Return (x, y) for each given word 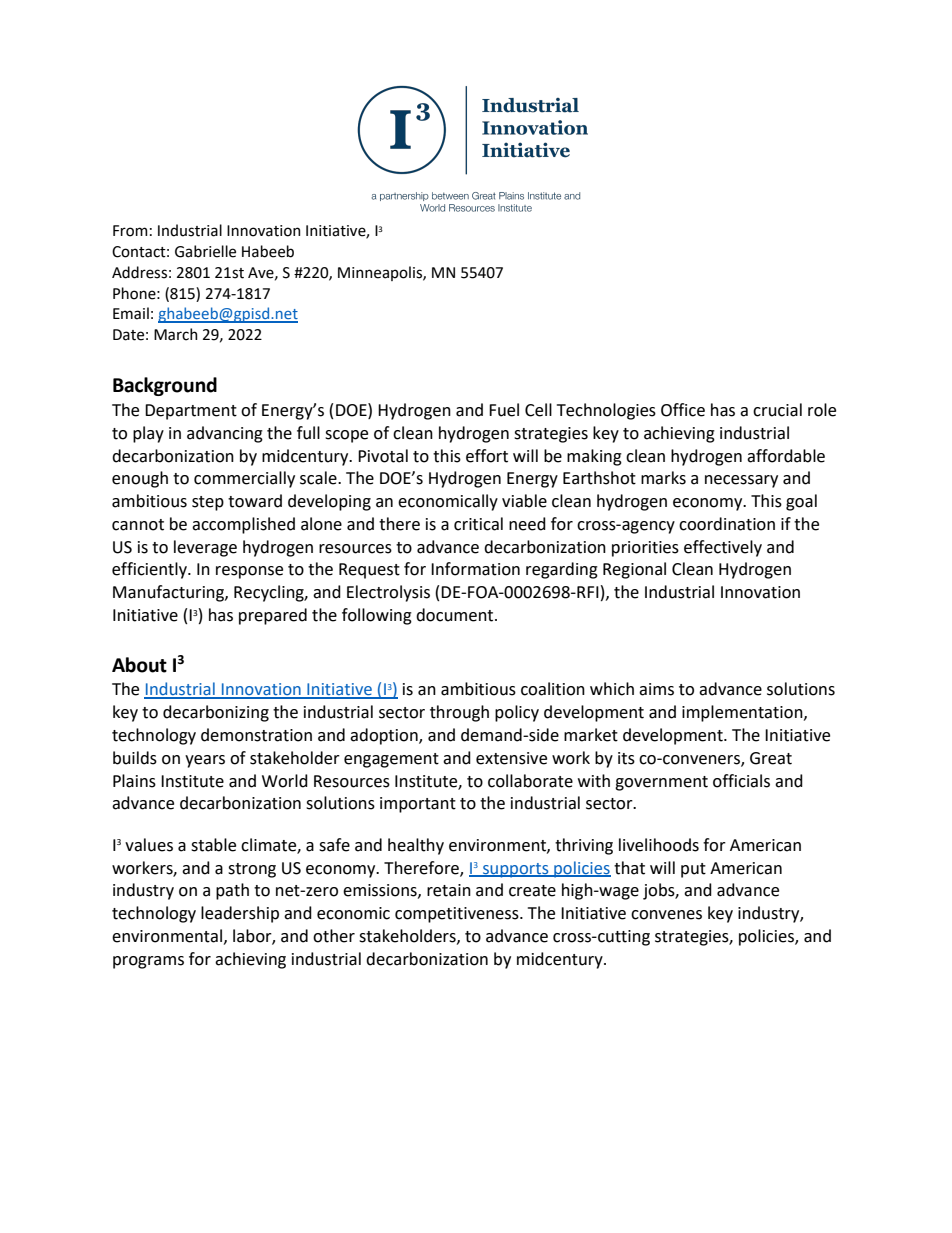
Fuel (504, 410)
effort (487, 456)
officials (741, 781)
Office (683, 410)
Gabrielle (205, 251)
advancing (225, 434)
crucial (777, 410)
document (456, 615)
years (205, 761)
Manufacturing (169, 593)
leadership (240, 914)
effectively (723, 548)
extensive (511, 758)
